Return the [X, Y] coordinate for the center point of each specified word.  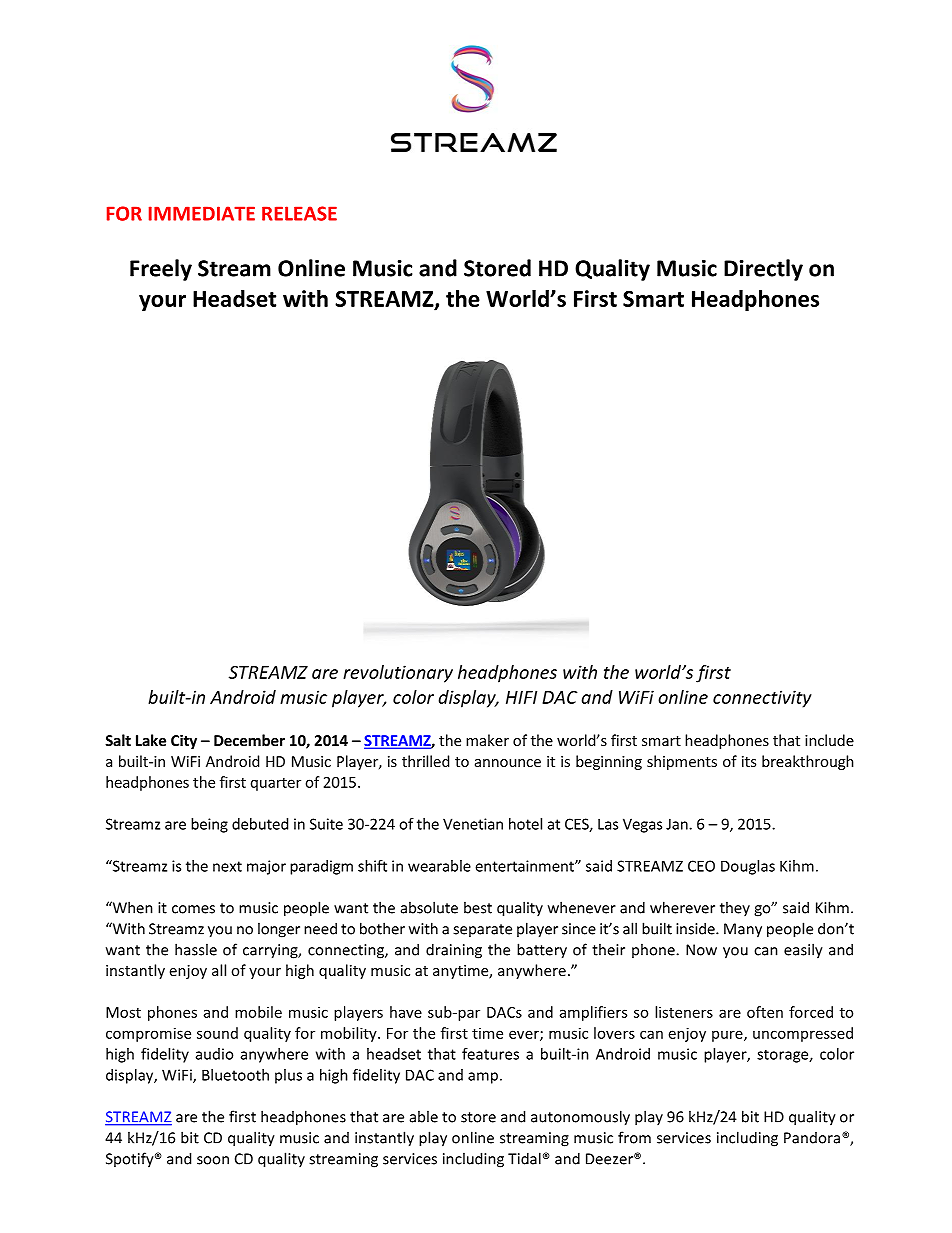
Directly [763, 270]
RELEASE [299, 213]
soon [213, 1160]
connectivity [762, 699]
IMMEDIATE [202, 213]
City [184, 741]
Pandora [813, 1138]
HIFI [521, 697]
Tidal [524, 1158]
